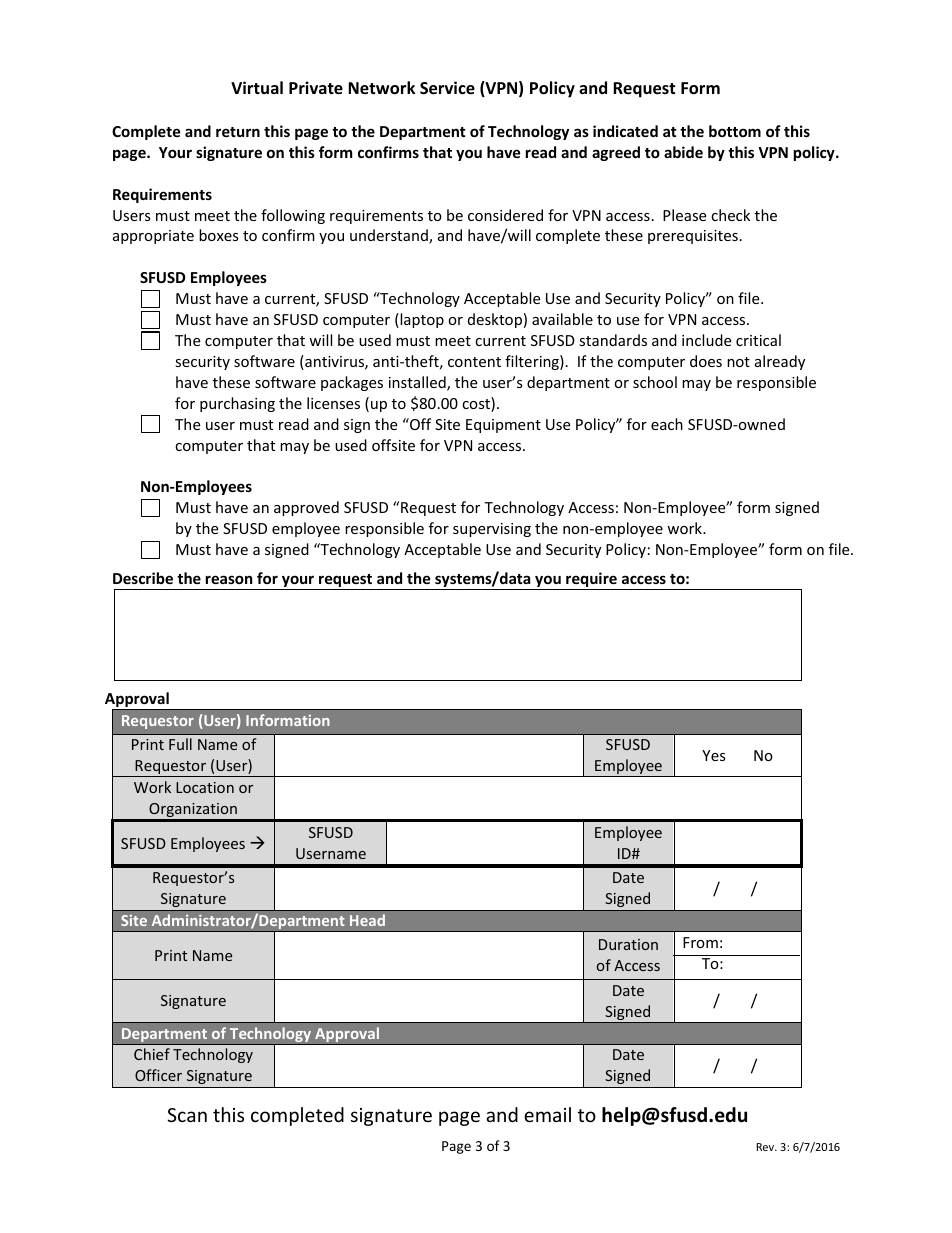 This document has width=952, height=1233. Describe the element at coordinates (706, 361) in the document. I see `does` at that location.
